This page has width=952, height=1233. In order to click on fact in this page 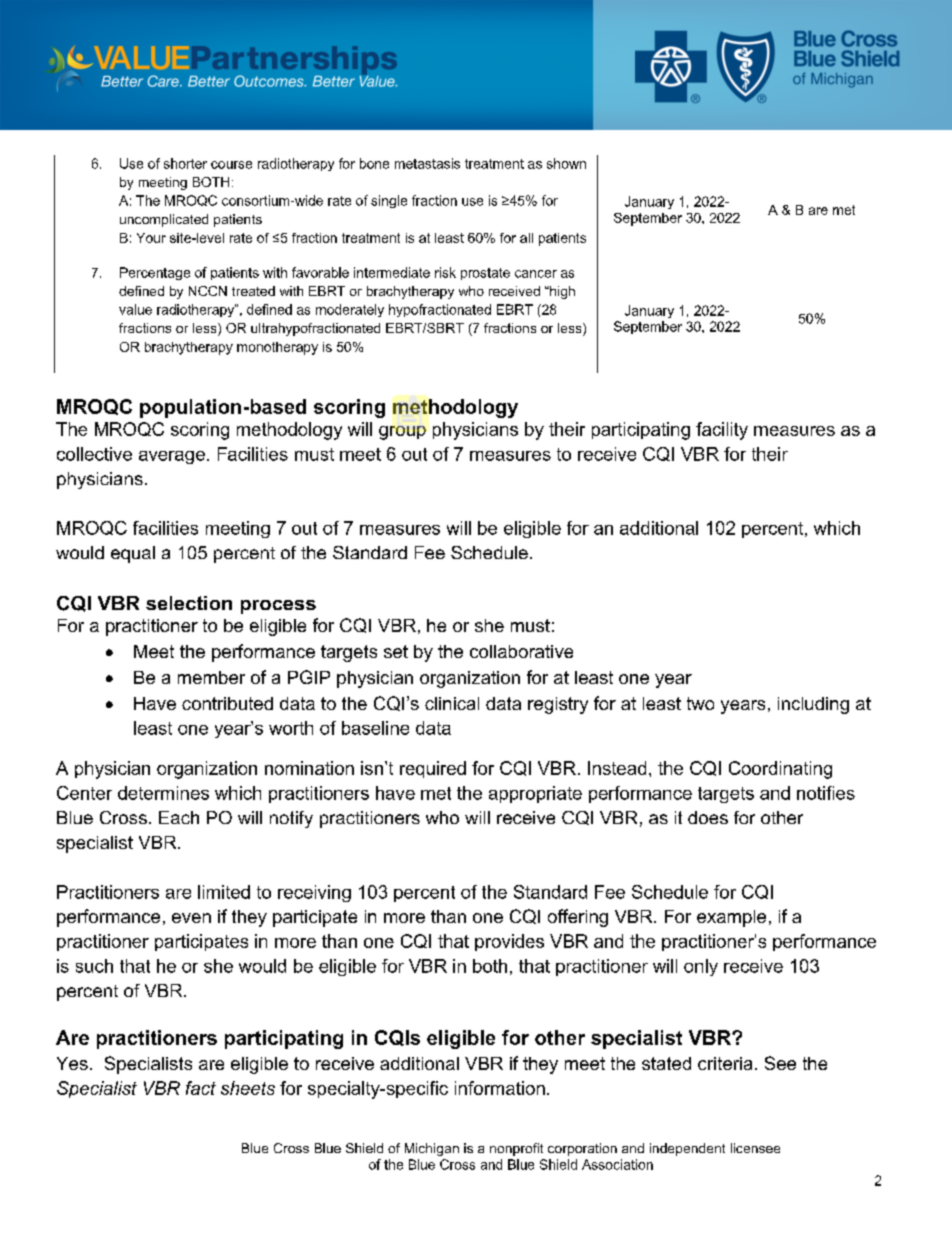, I will do `click(201, 1088)`.
